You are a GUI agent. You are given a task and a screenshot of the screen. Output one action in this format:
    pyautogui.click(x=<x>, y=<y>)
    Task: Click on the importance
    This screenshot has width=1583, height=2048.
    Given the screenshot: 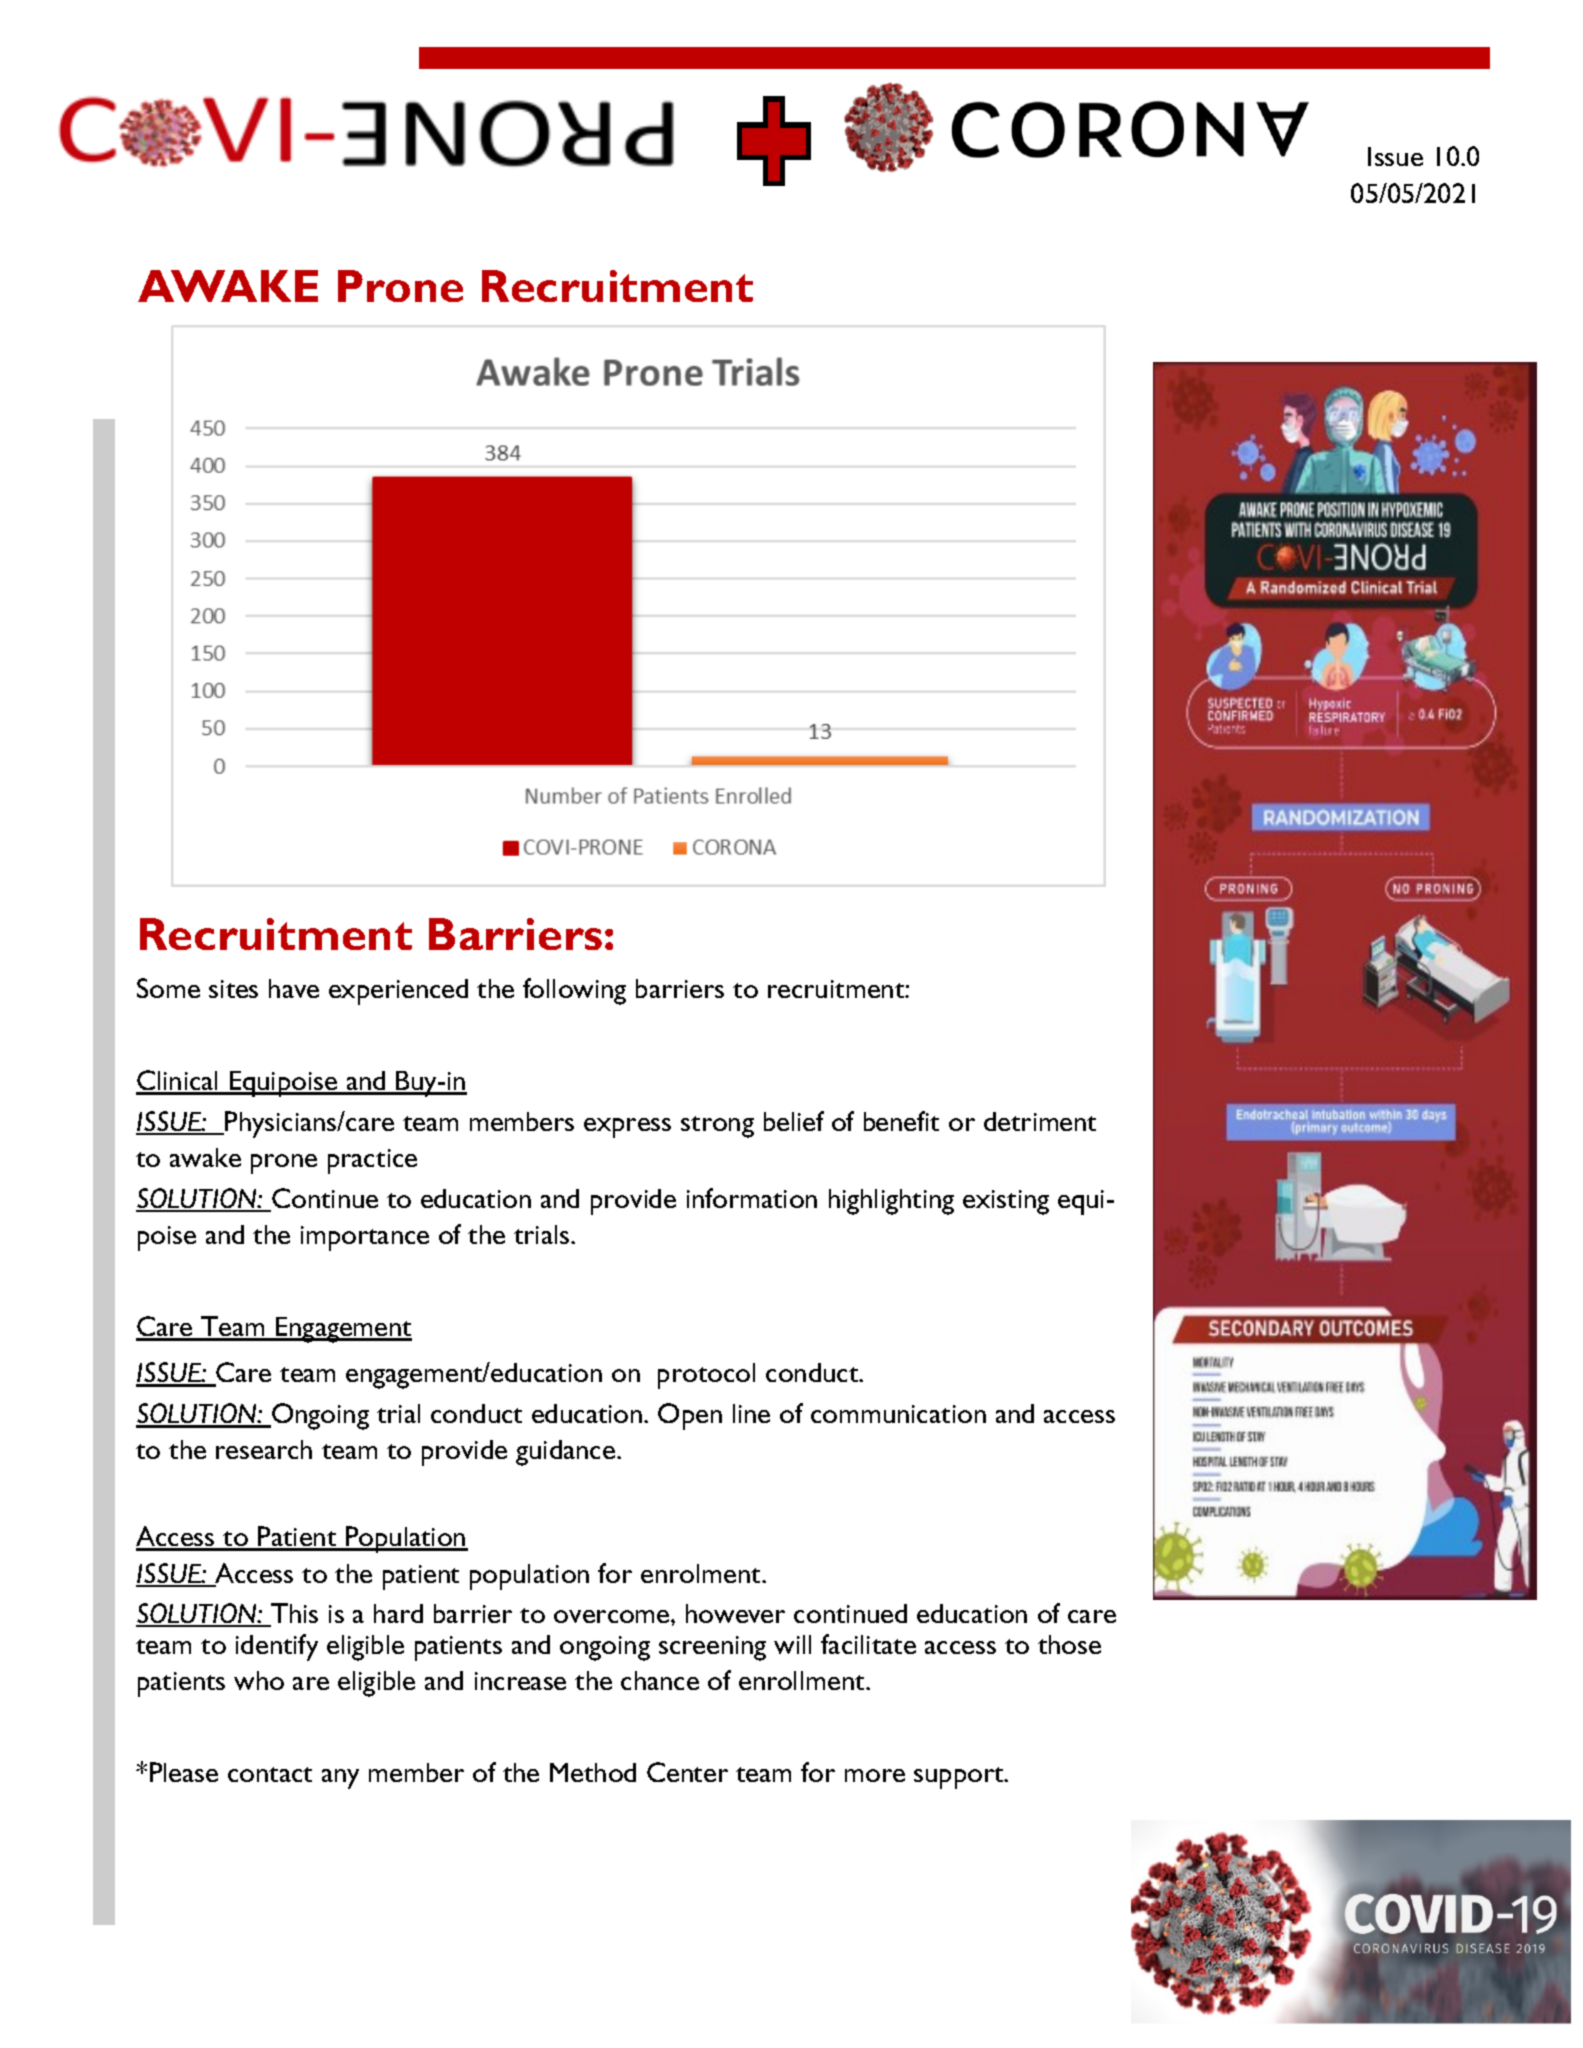 What is the action you would take?
    pyautogui.click(x=365, y=1238)
